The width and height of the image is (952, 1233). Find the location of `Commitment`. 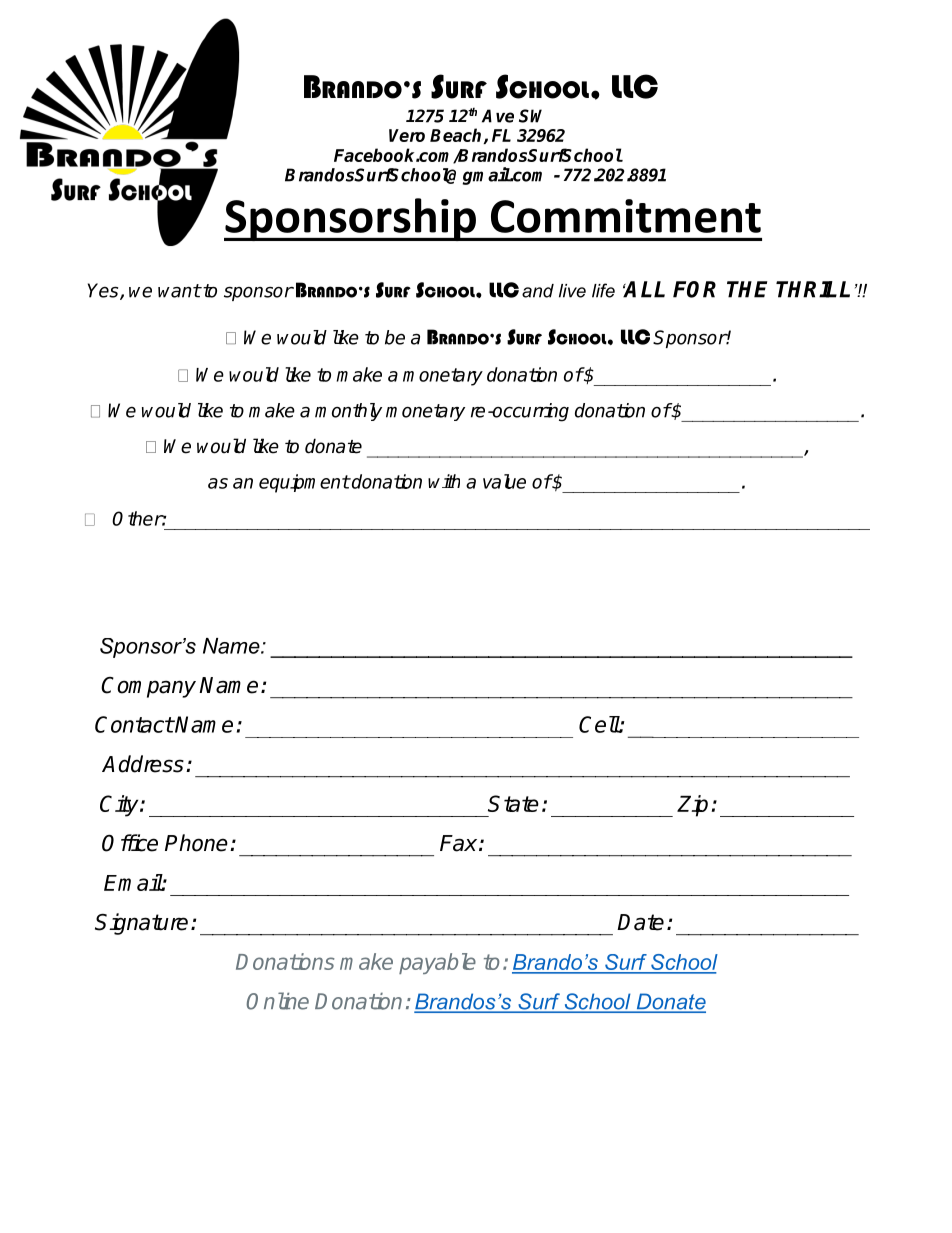

Commitment is located at coordinates (626, 216).
